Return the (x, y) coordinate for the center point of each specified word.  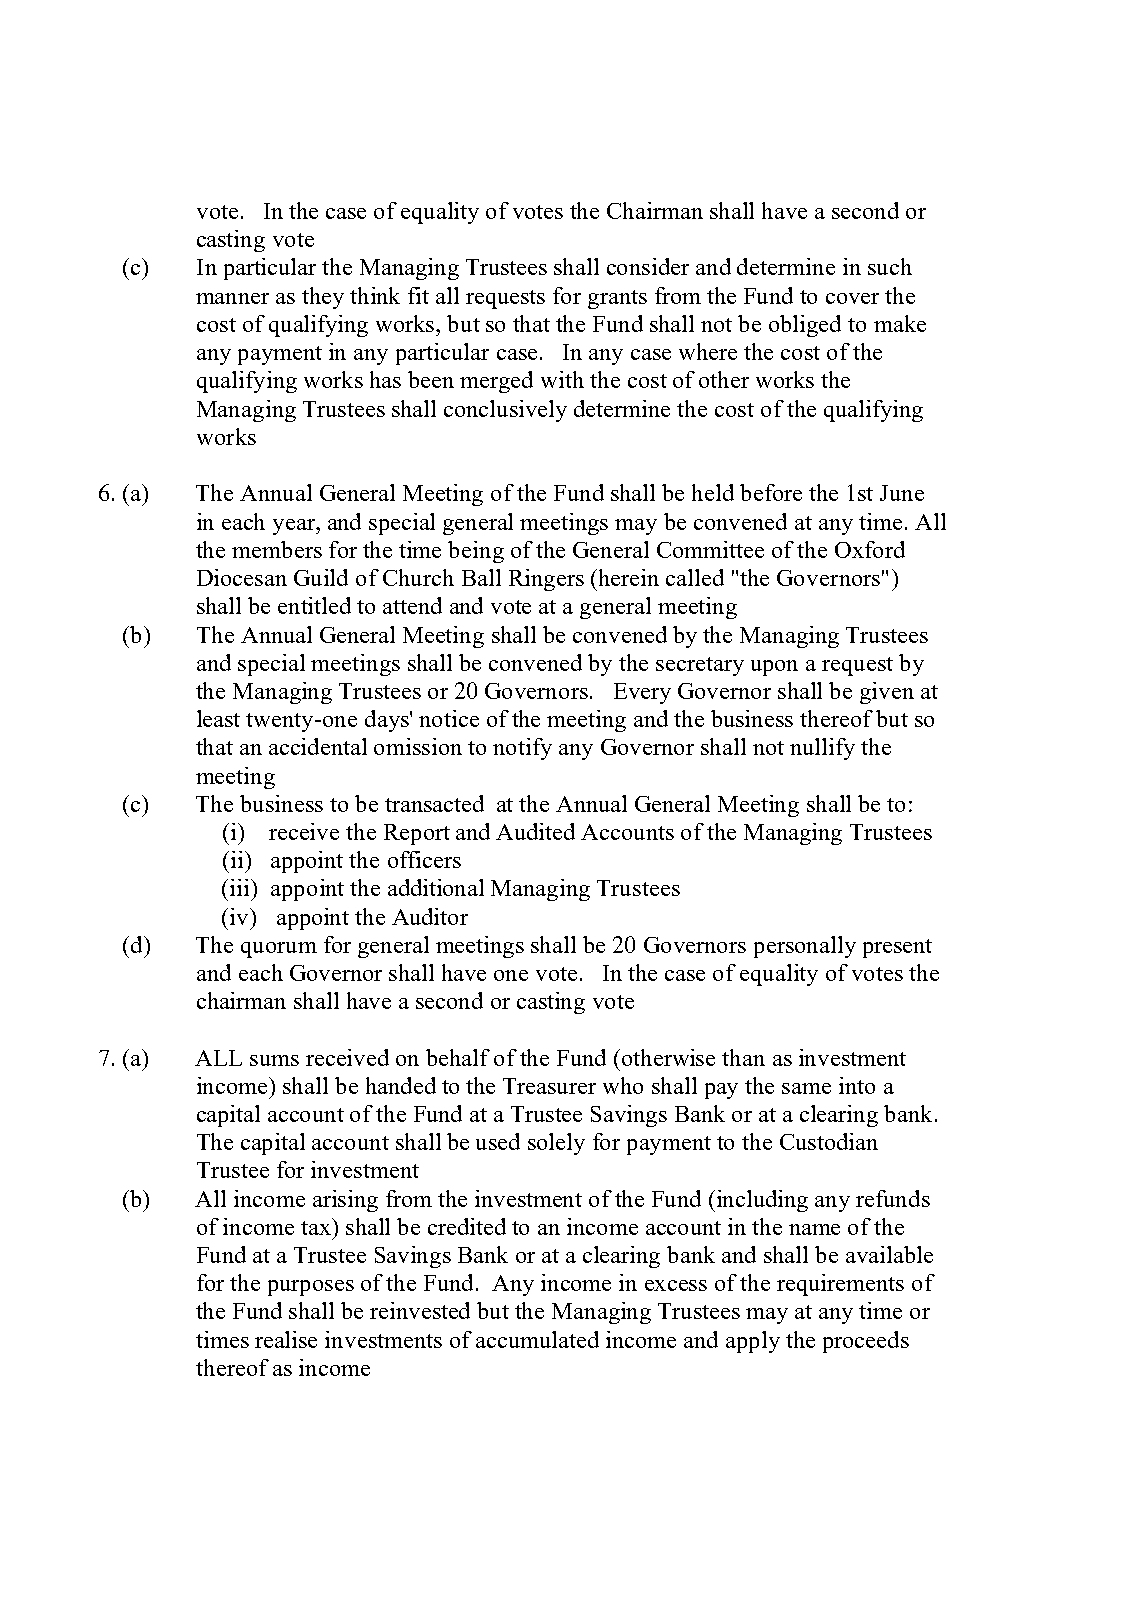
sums (274, 1060)
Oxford (870, 549)
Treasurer (549, 1086)
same (806, 1088)
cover (852, 298)
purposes (311, 1288)
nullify (822, 749)
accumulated (537, 1339)
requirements (840, 1285)
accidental (318, 746)
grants (617, 299)
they (323, 298)
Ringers (546, 580)
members (277, 549)
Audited (535, 831)
